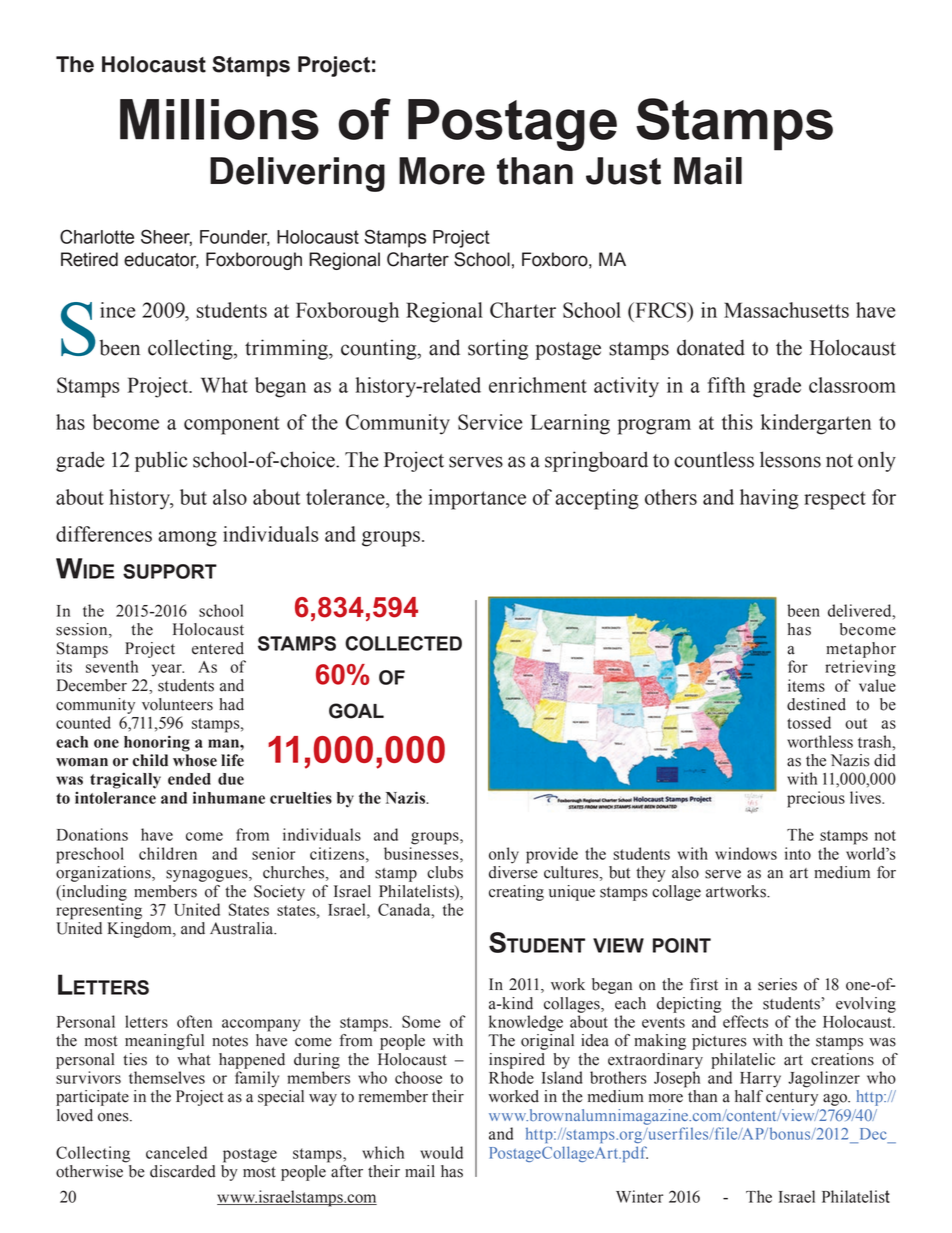 This screenshot has height=1233, width=952. Describe the element at coordinates (623, 171) in the screenshot. I see `Just` at that location.
